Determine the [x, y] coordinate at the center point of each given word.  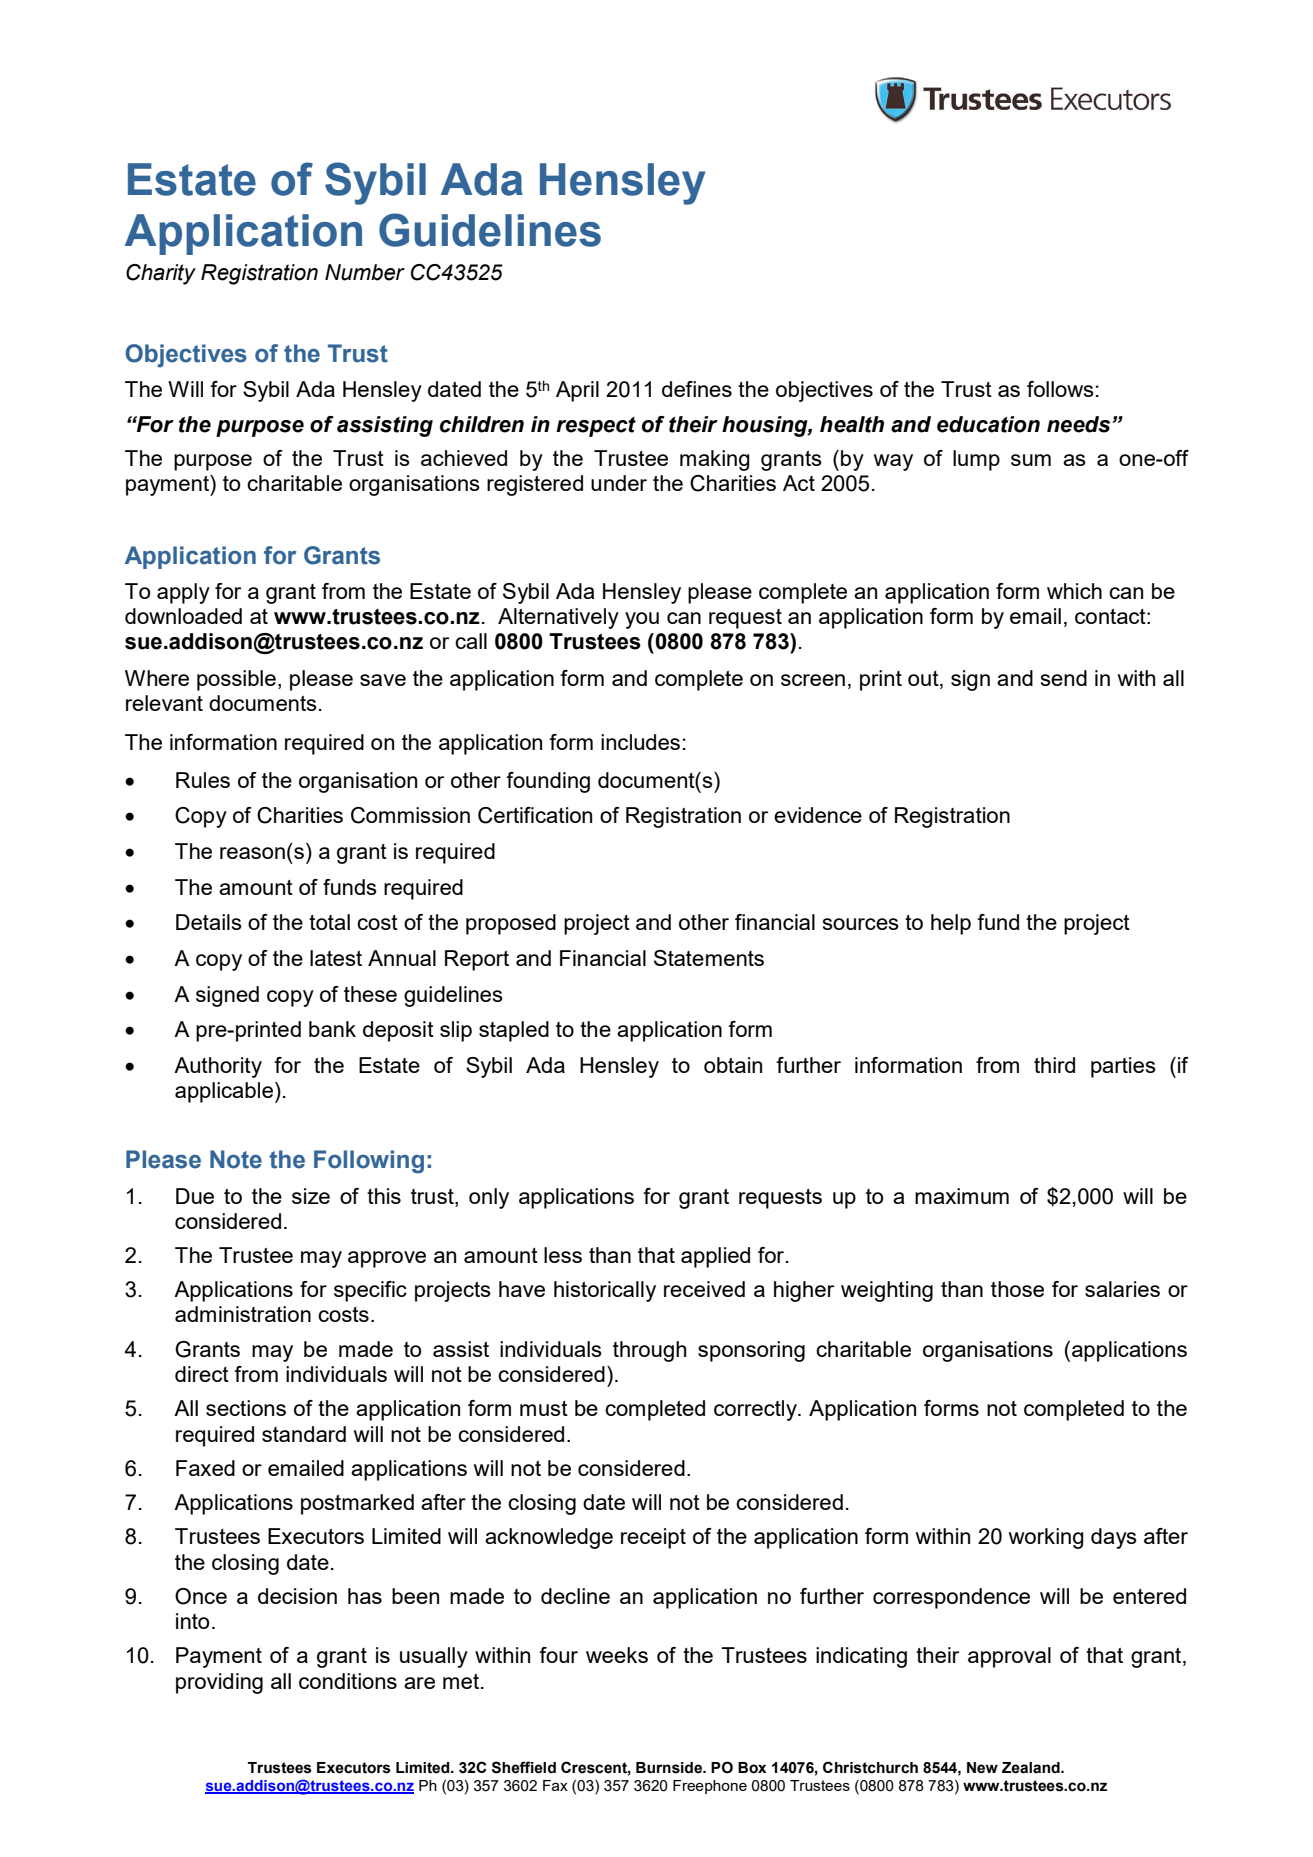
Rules [203, 780]
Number [365, 272]
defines [697, 389]
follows [1060, 389]
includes [640, 742]
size [311, 1196]
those [1017, 1289]
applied [715, 1257]
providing [219, 1683]
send [1064, 678]
